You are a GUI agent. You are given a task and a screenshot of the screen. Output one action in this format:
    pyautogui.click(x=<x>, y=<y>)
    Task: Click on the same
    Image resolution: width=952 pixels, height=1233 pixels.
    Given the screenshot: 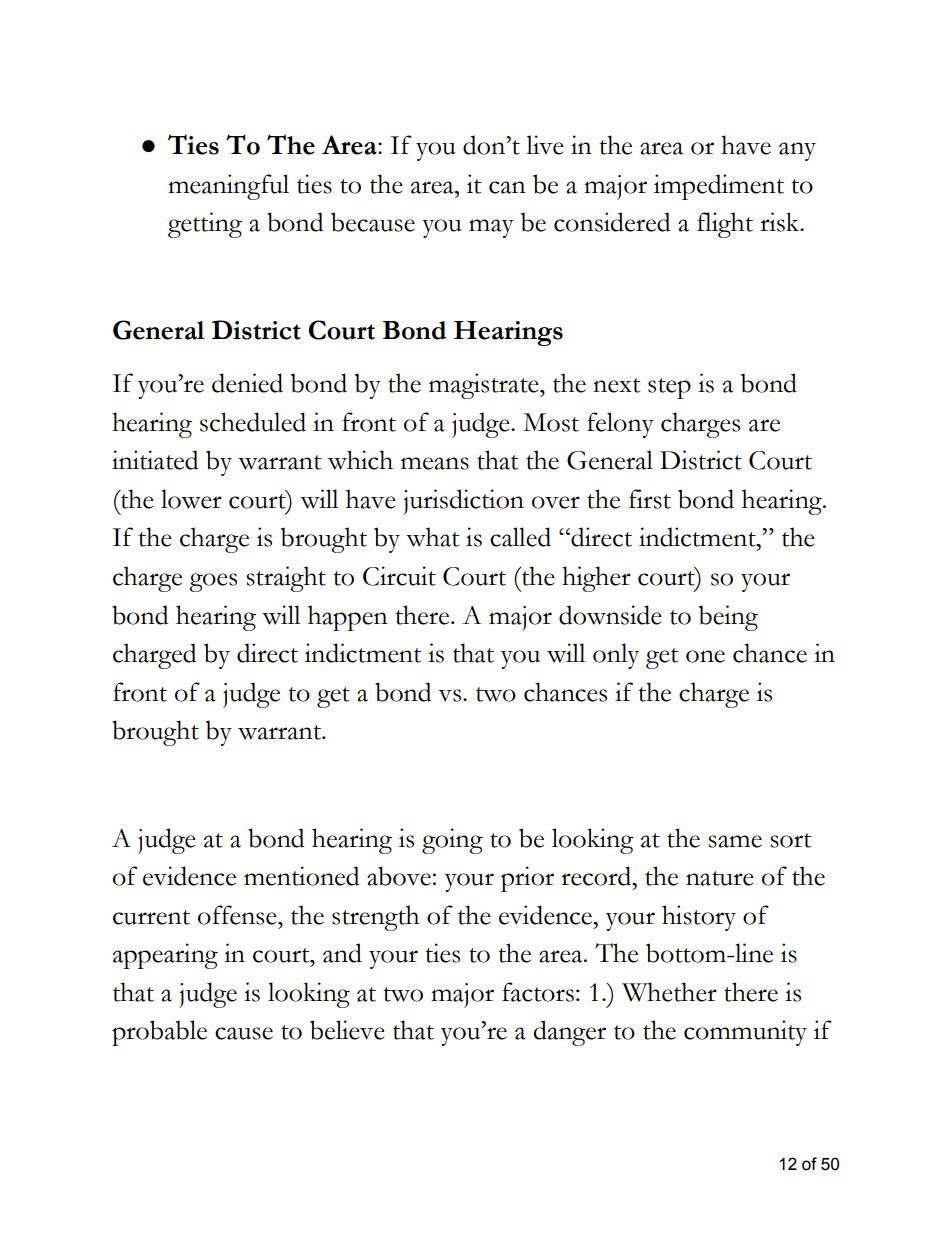 What is the action you would take?
    pyautogui.click(x=735, y=841)
